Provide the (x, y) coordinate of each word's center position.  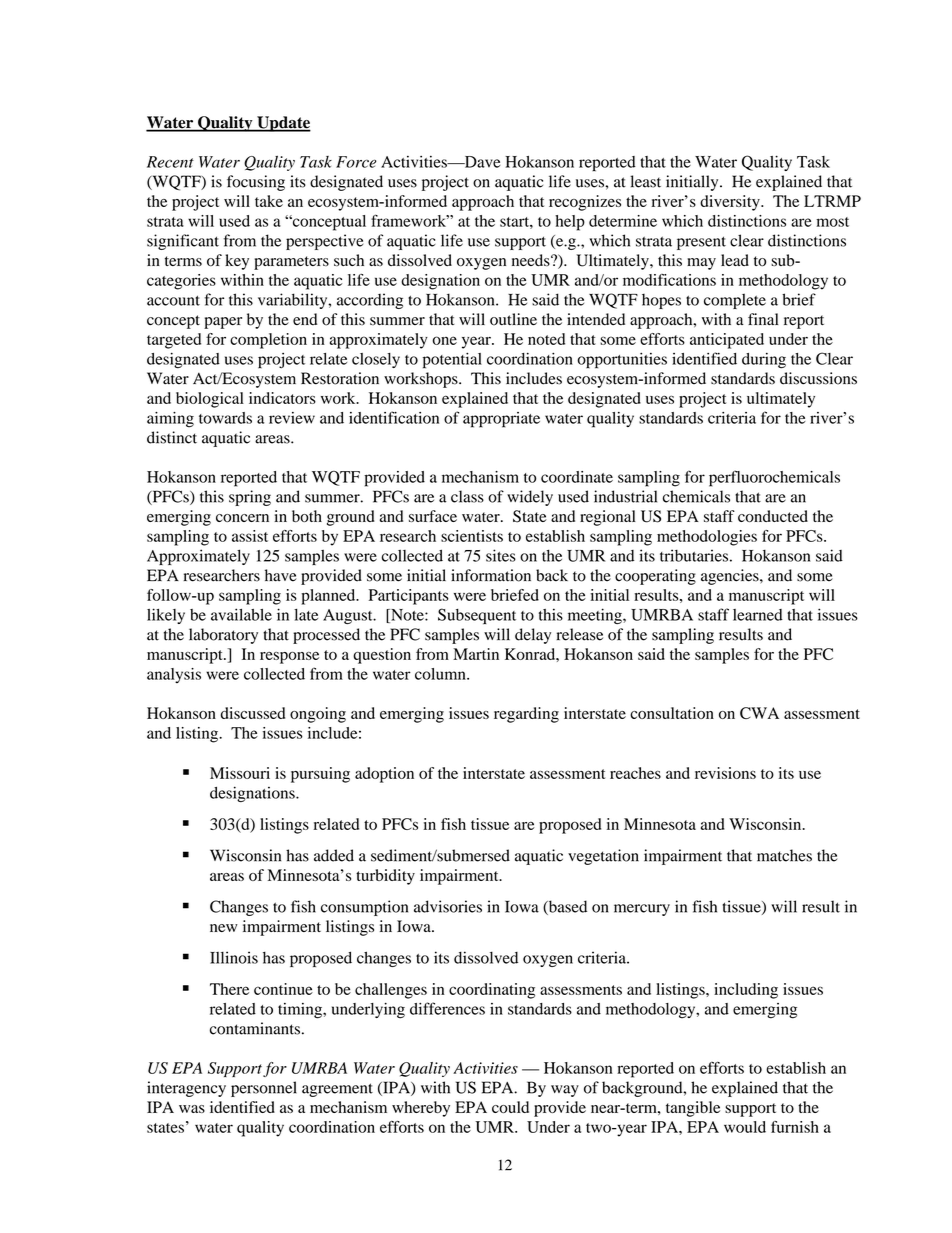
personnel (264, 1089)
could (510, 1107)
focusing (256, 183)
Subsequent (477, 616)
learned (758, 615)
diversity (731, 203)
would (745, 1127)
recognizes (585, 203)
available (241, 614)
